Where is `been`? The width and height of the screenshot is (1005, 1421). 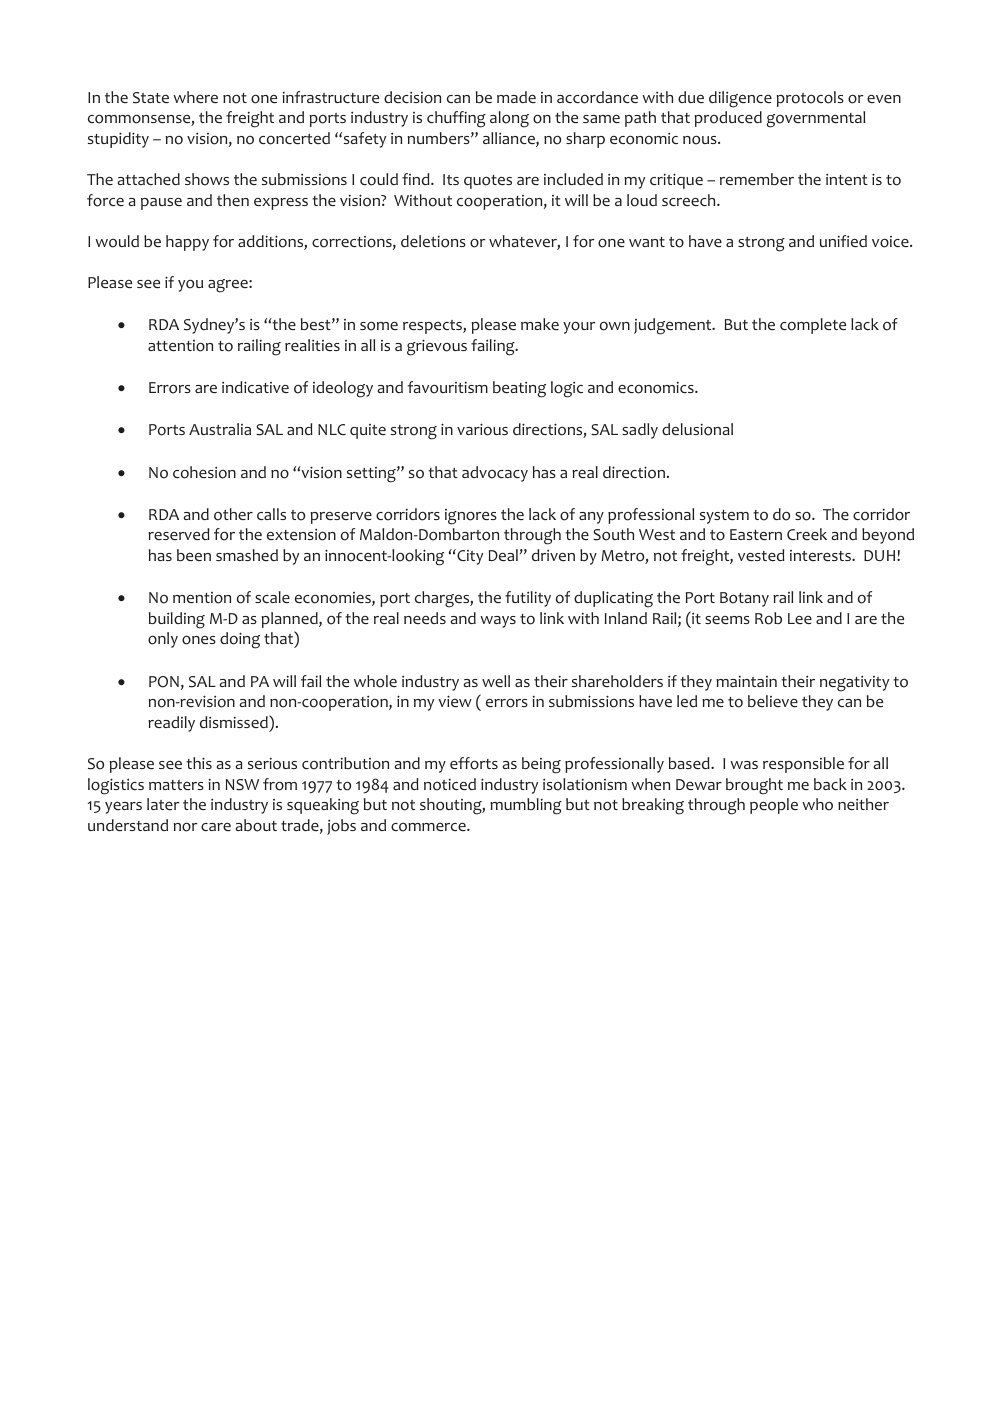 been is located at coordinates (194, 555).
